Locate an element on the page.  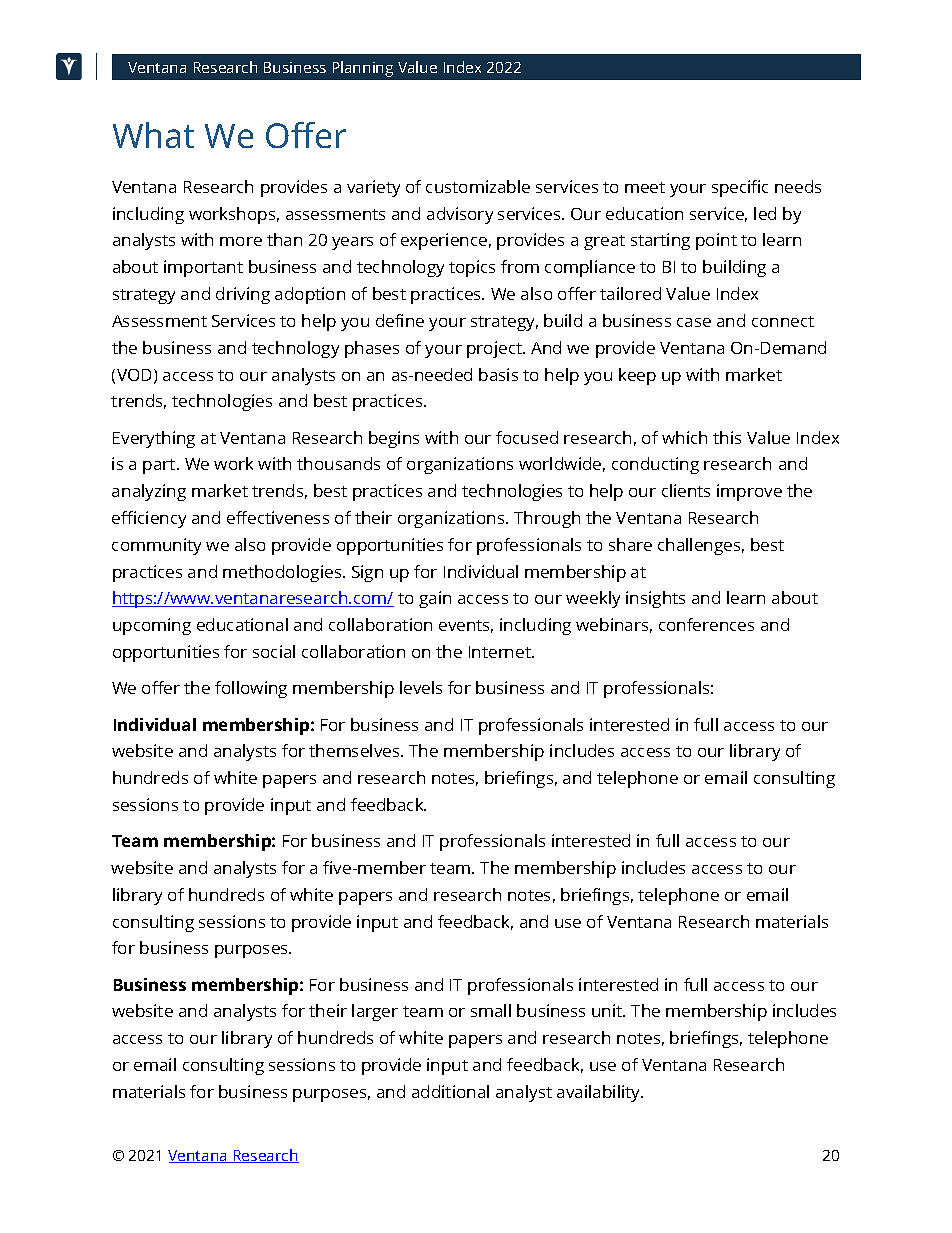
What is located at coordinates (153, 135).
